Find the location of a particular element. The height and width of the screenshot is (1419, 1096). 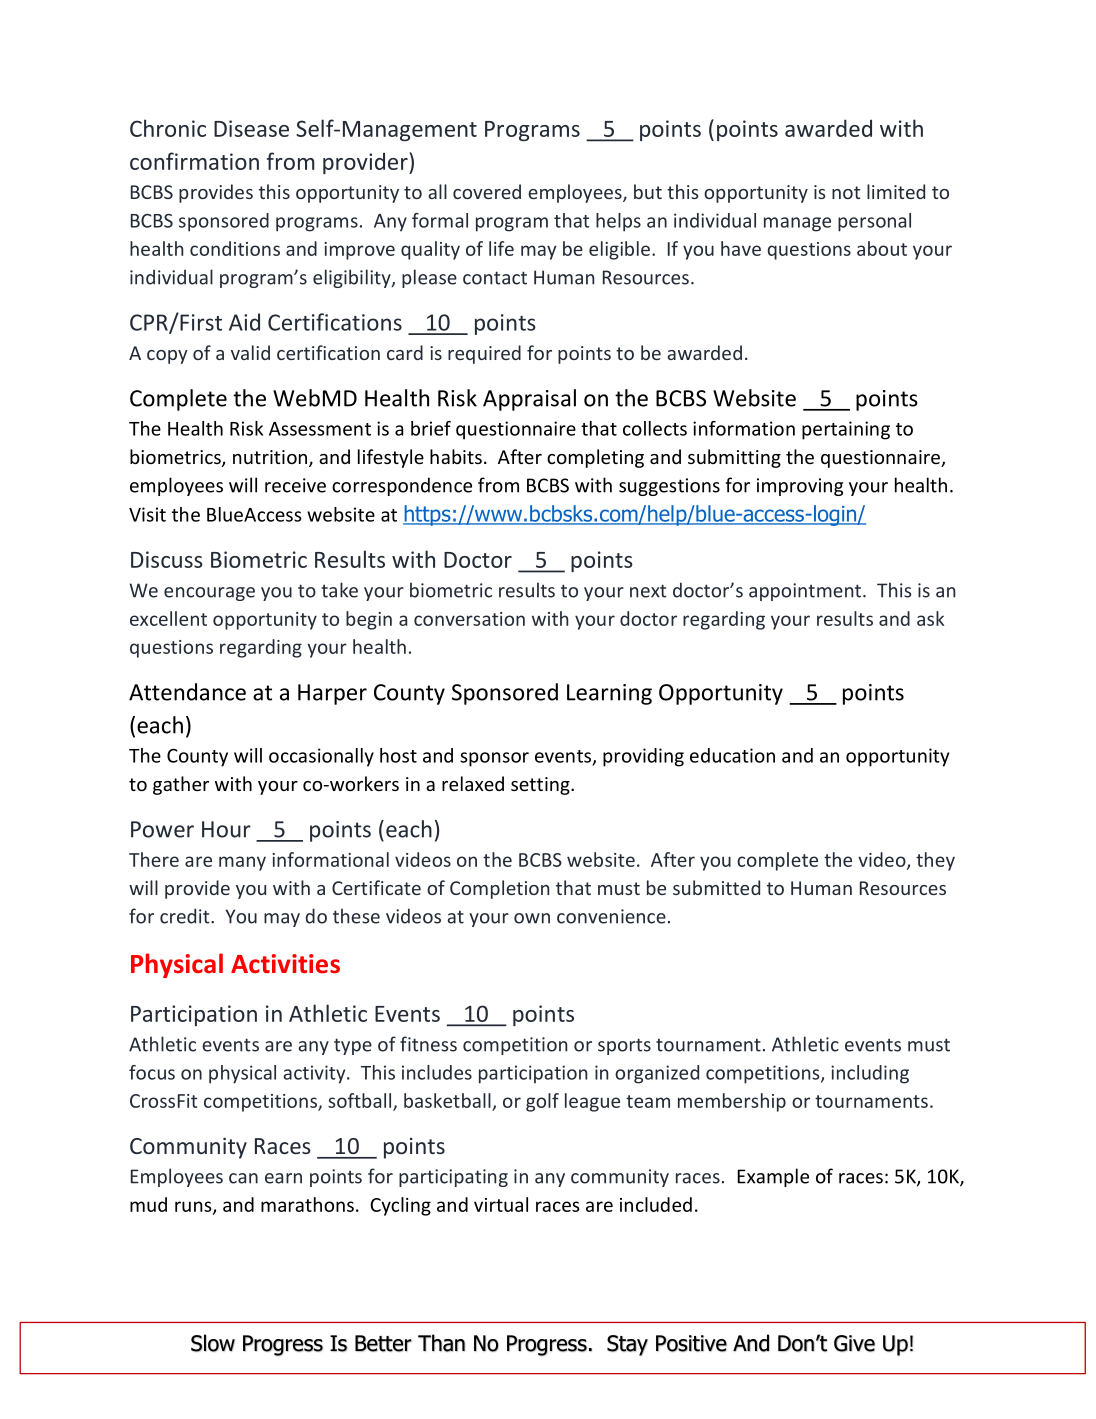

Disease is located at coordinates (251, 128).
